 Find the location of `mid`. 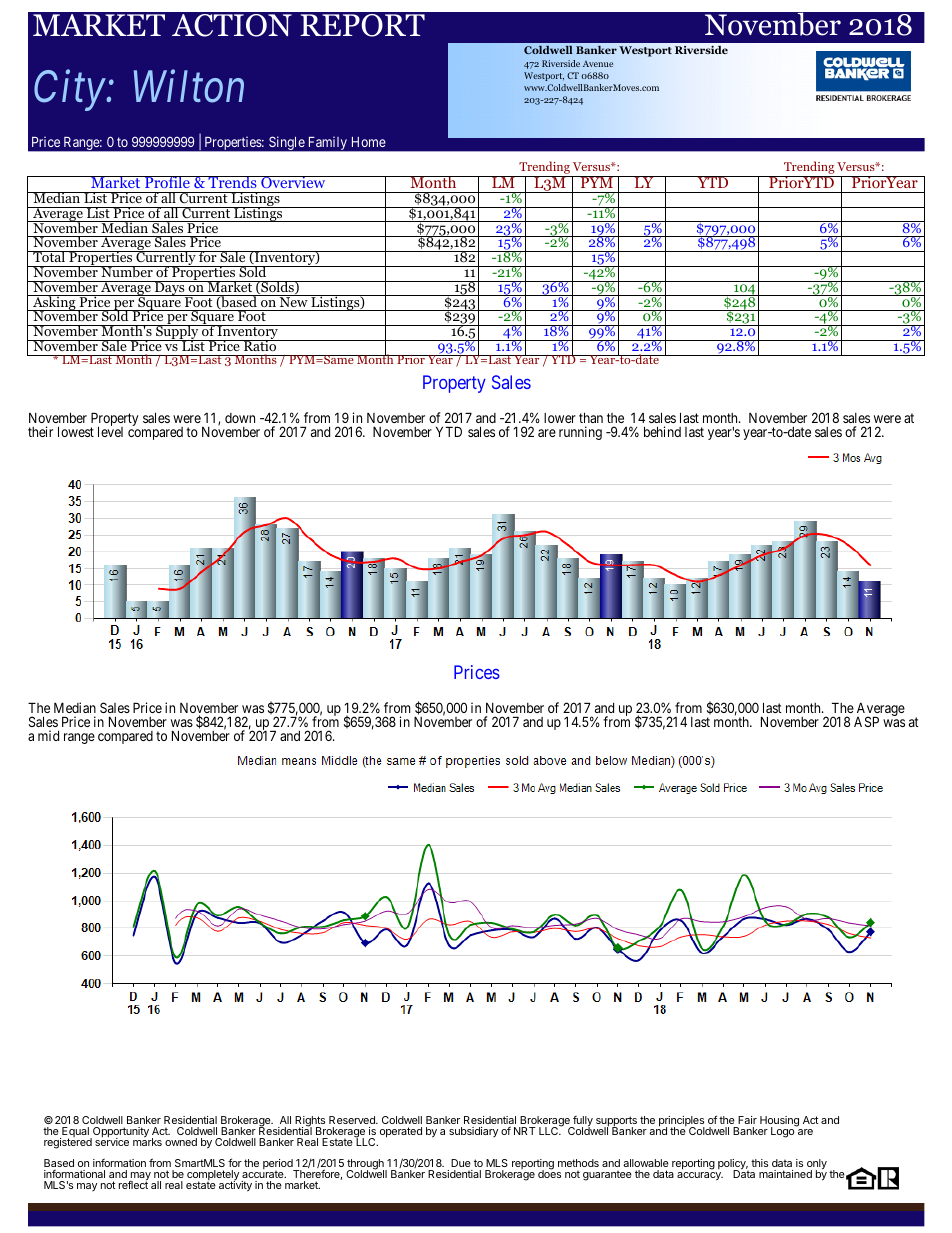

mid is located at coordinates (48, 735).
